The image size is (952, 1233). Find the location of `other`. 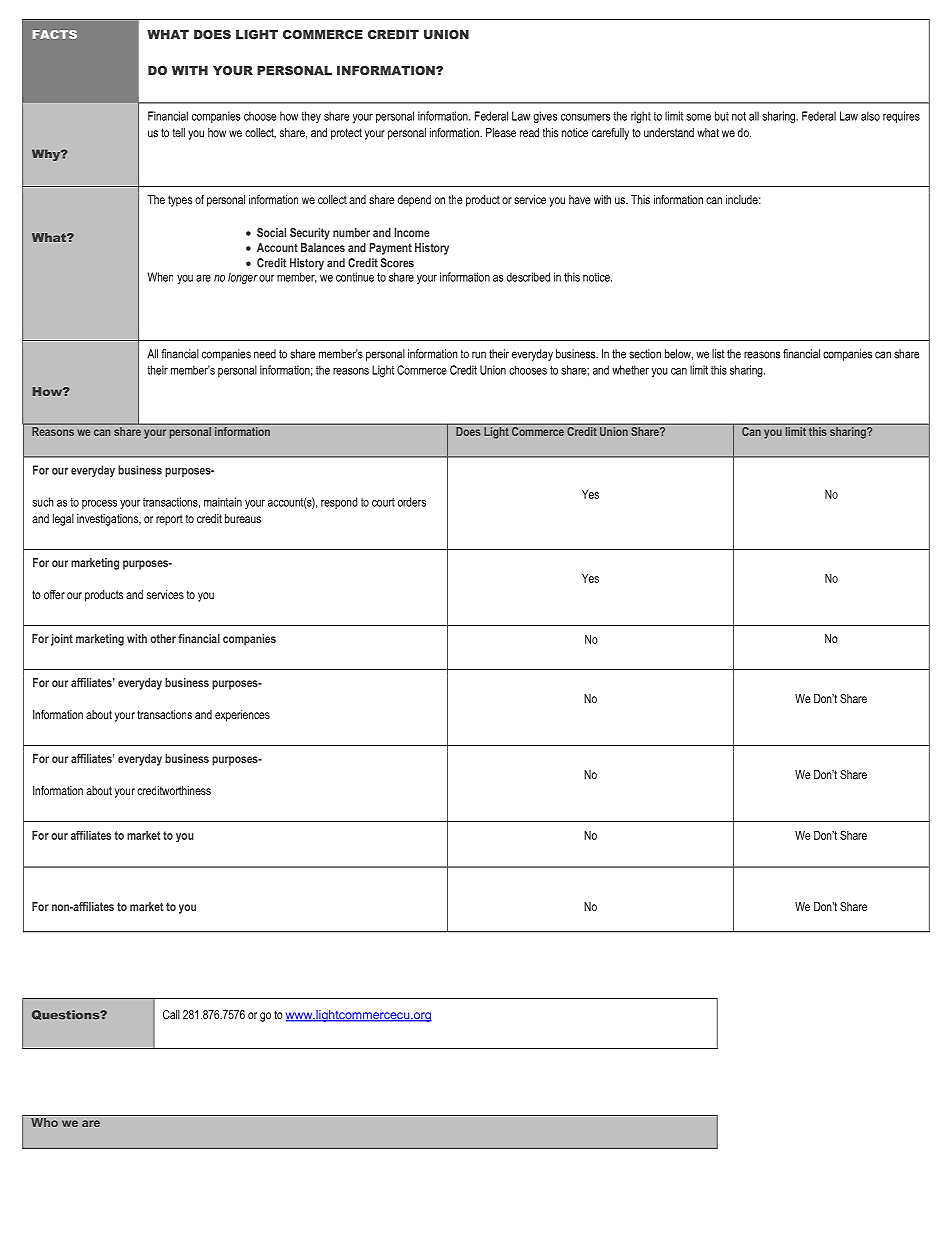

other is located at coordinates (163, 638).
